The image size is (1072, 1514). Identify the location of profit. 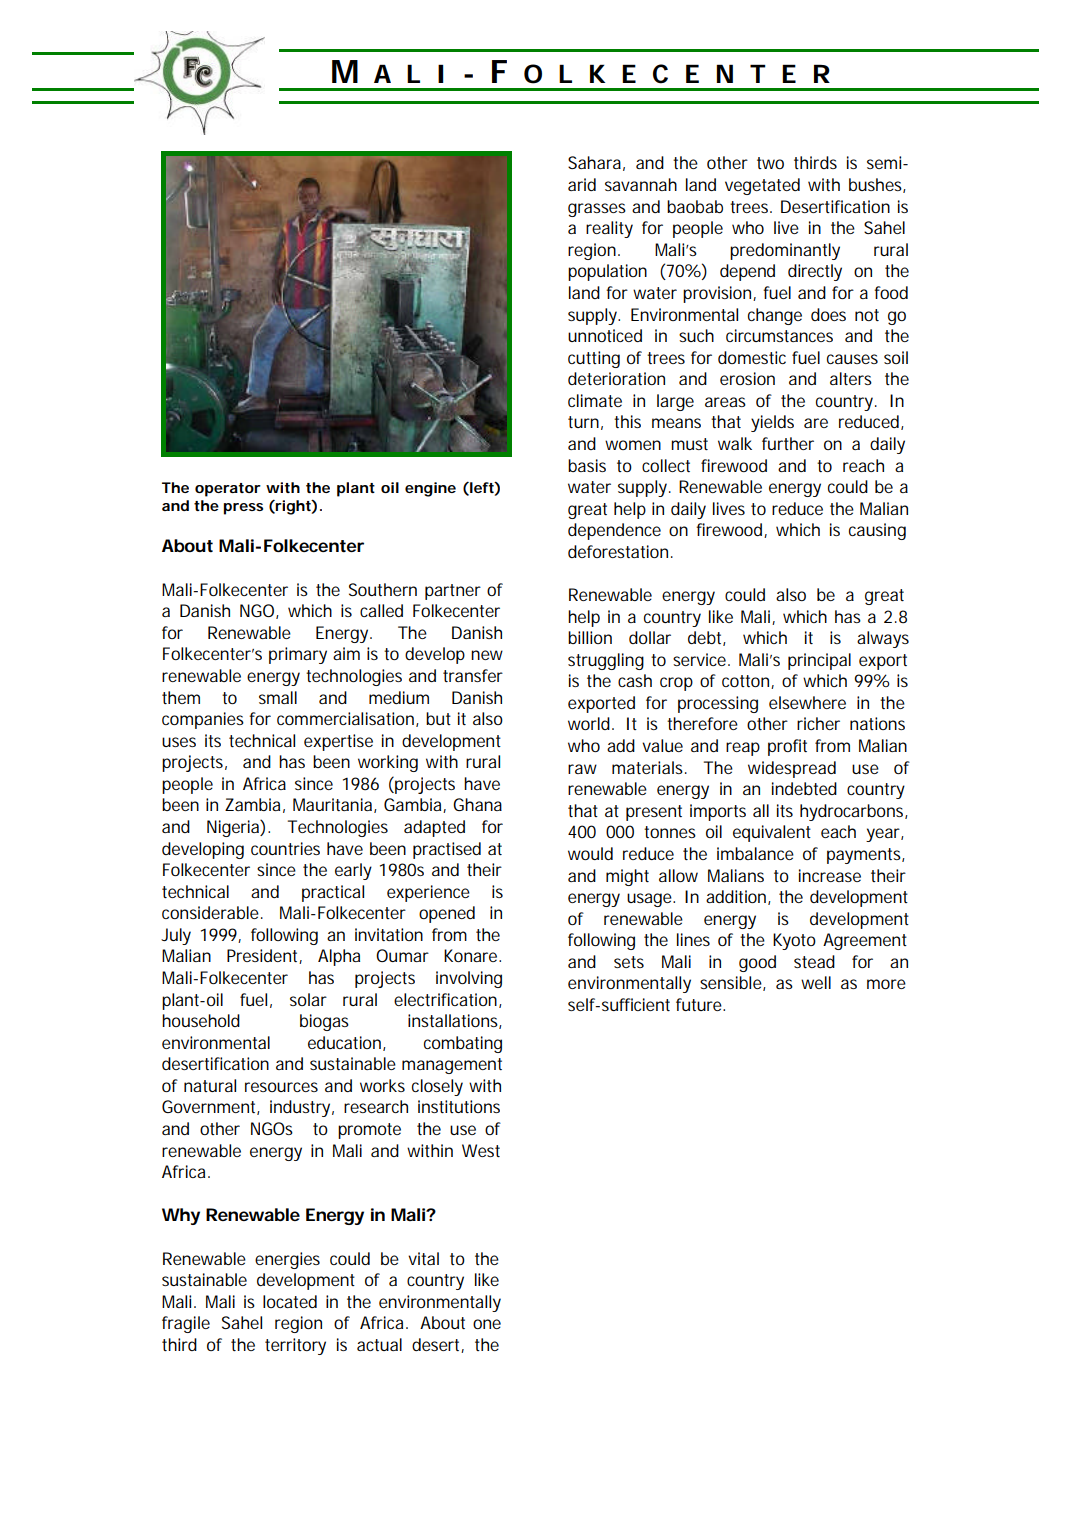
(787, 747).
